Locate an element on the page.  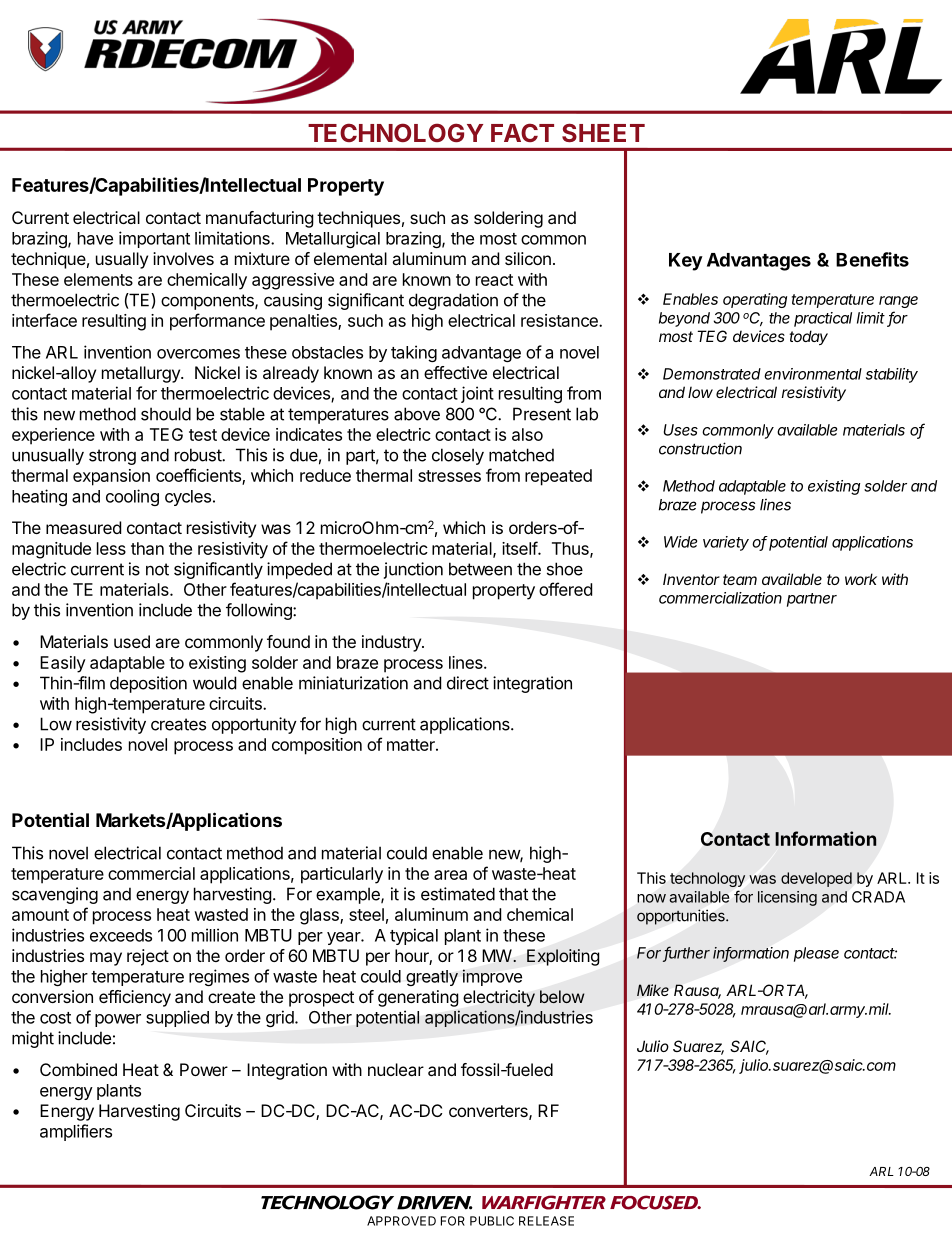
environmental is located at coordinates (813, 374).
